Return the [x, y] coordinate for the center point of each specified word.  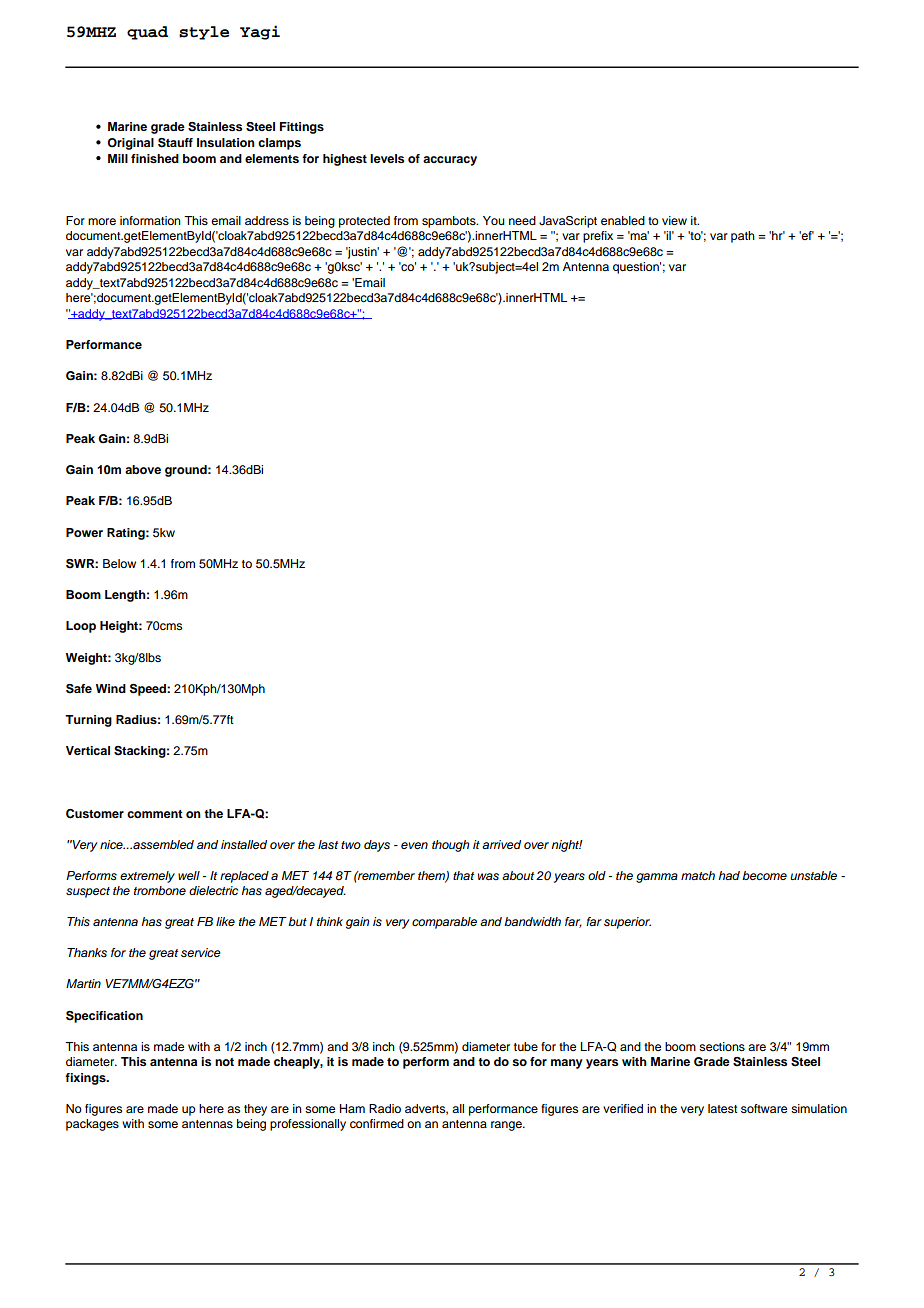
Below [119, 563]
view [674, 220]
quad [147, 33]
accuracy [450, 161]
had [729, 875]
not [224, 1062]
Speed [149, 690]
